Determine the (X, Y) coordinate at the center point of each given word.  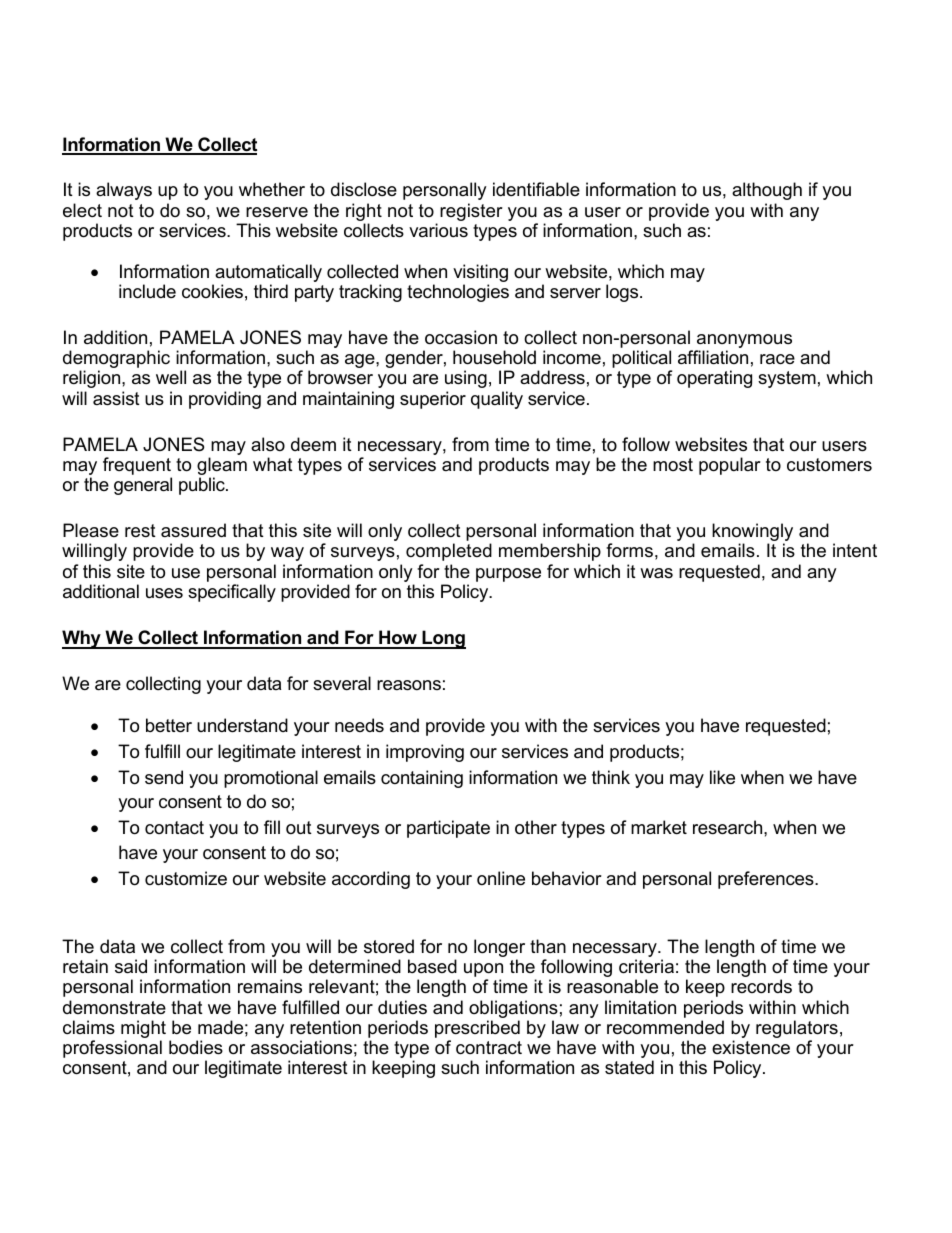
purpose (508, 575)
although (767, 191)
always (124, 191)
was (656, 573)
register (471, 212)
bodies (196, 1047)
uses (164, 593)
